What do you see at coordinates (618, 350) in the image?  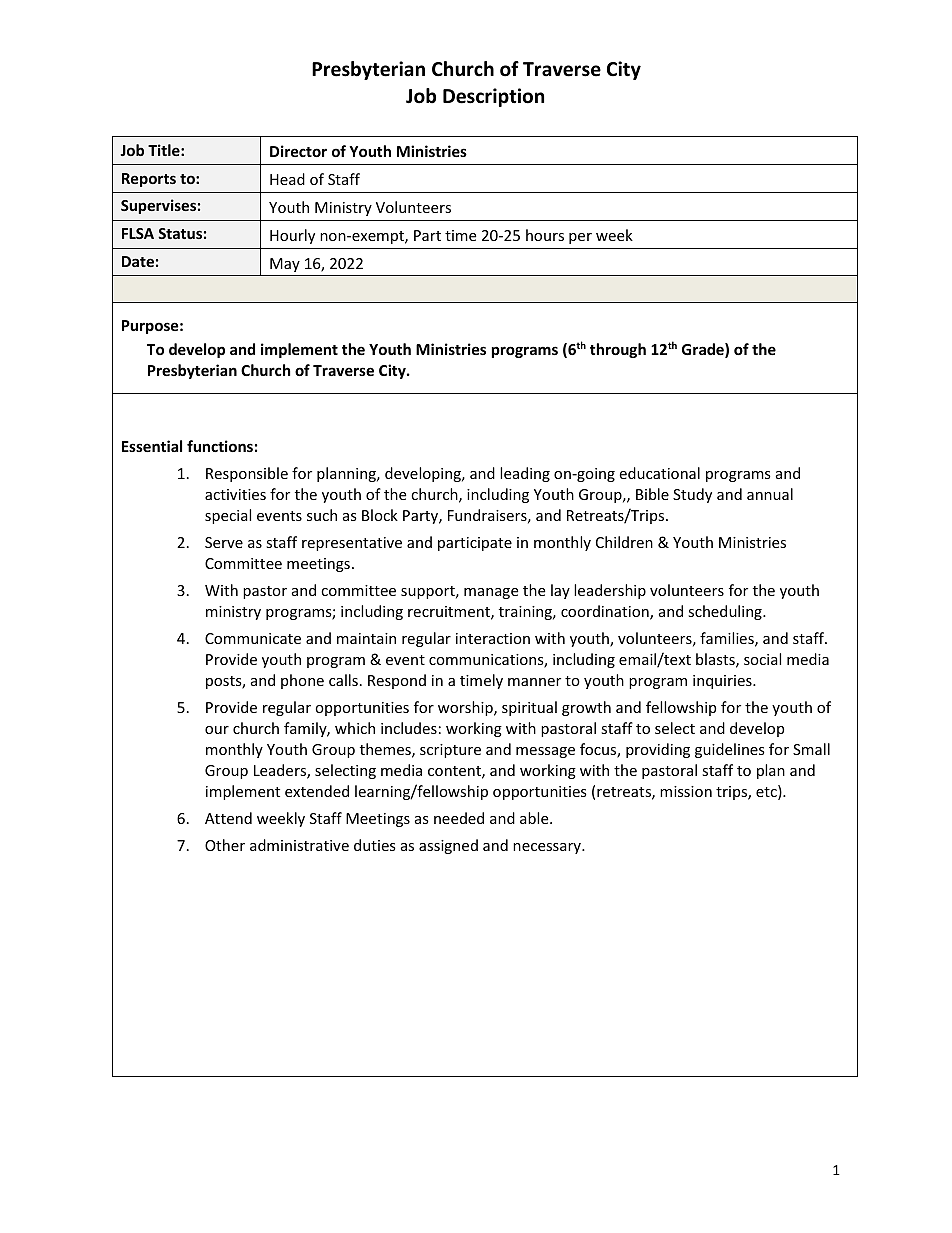 I see `through` at bounding box center [618, 350].
